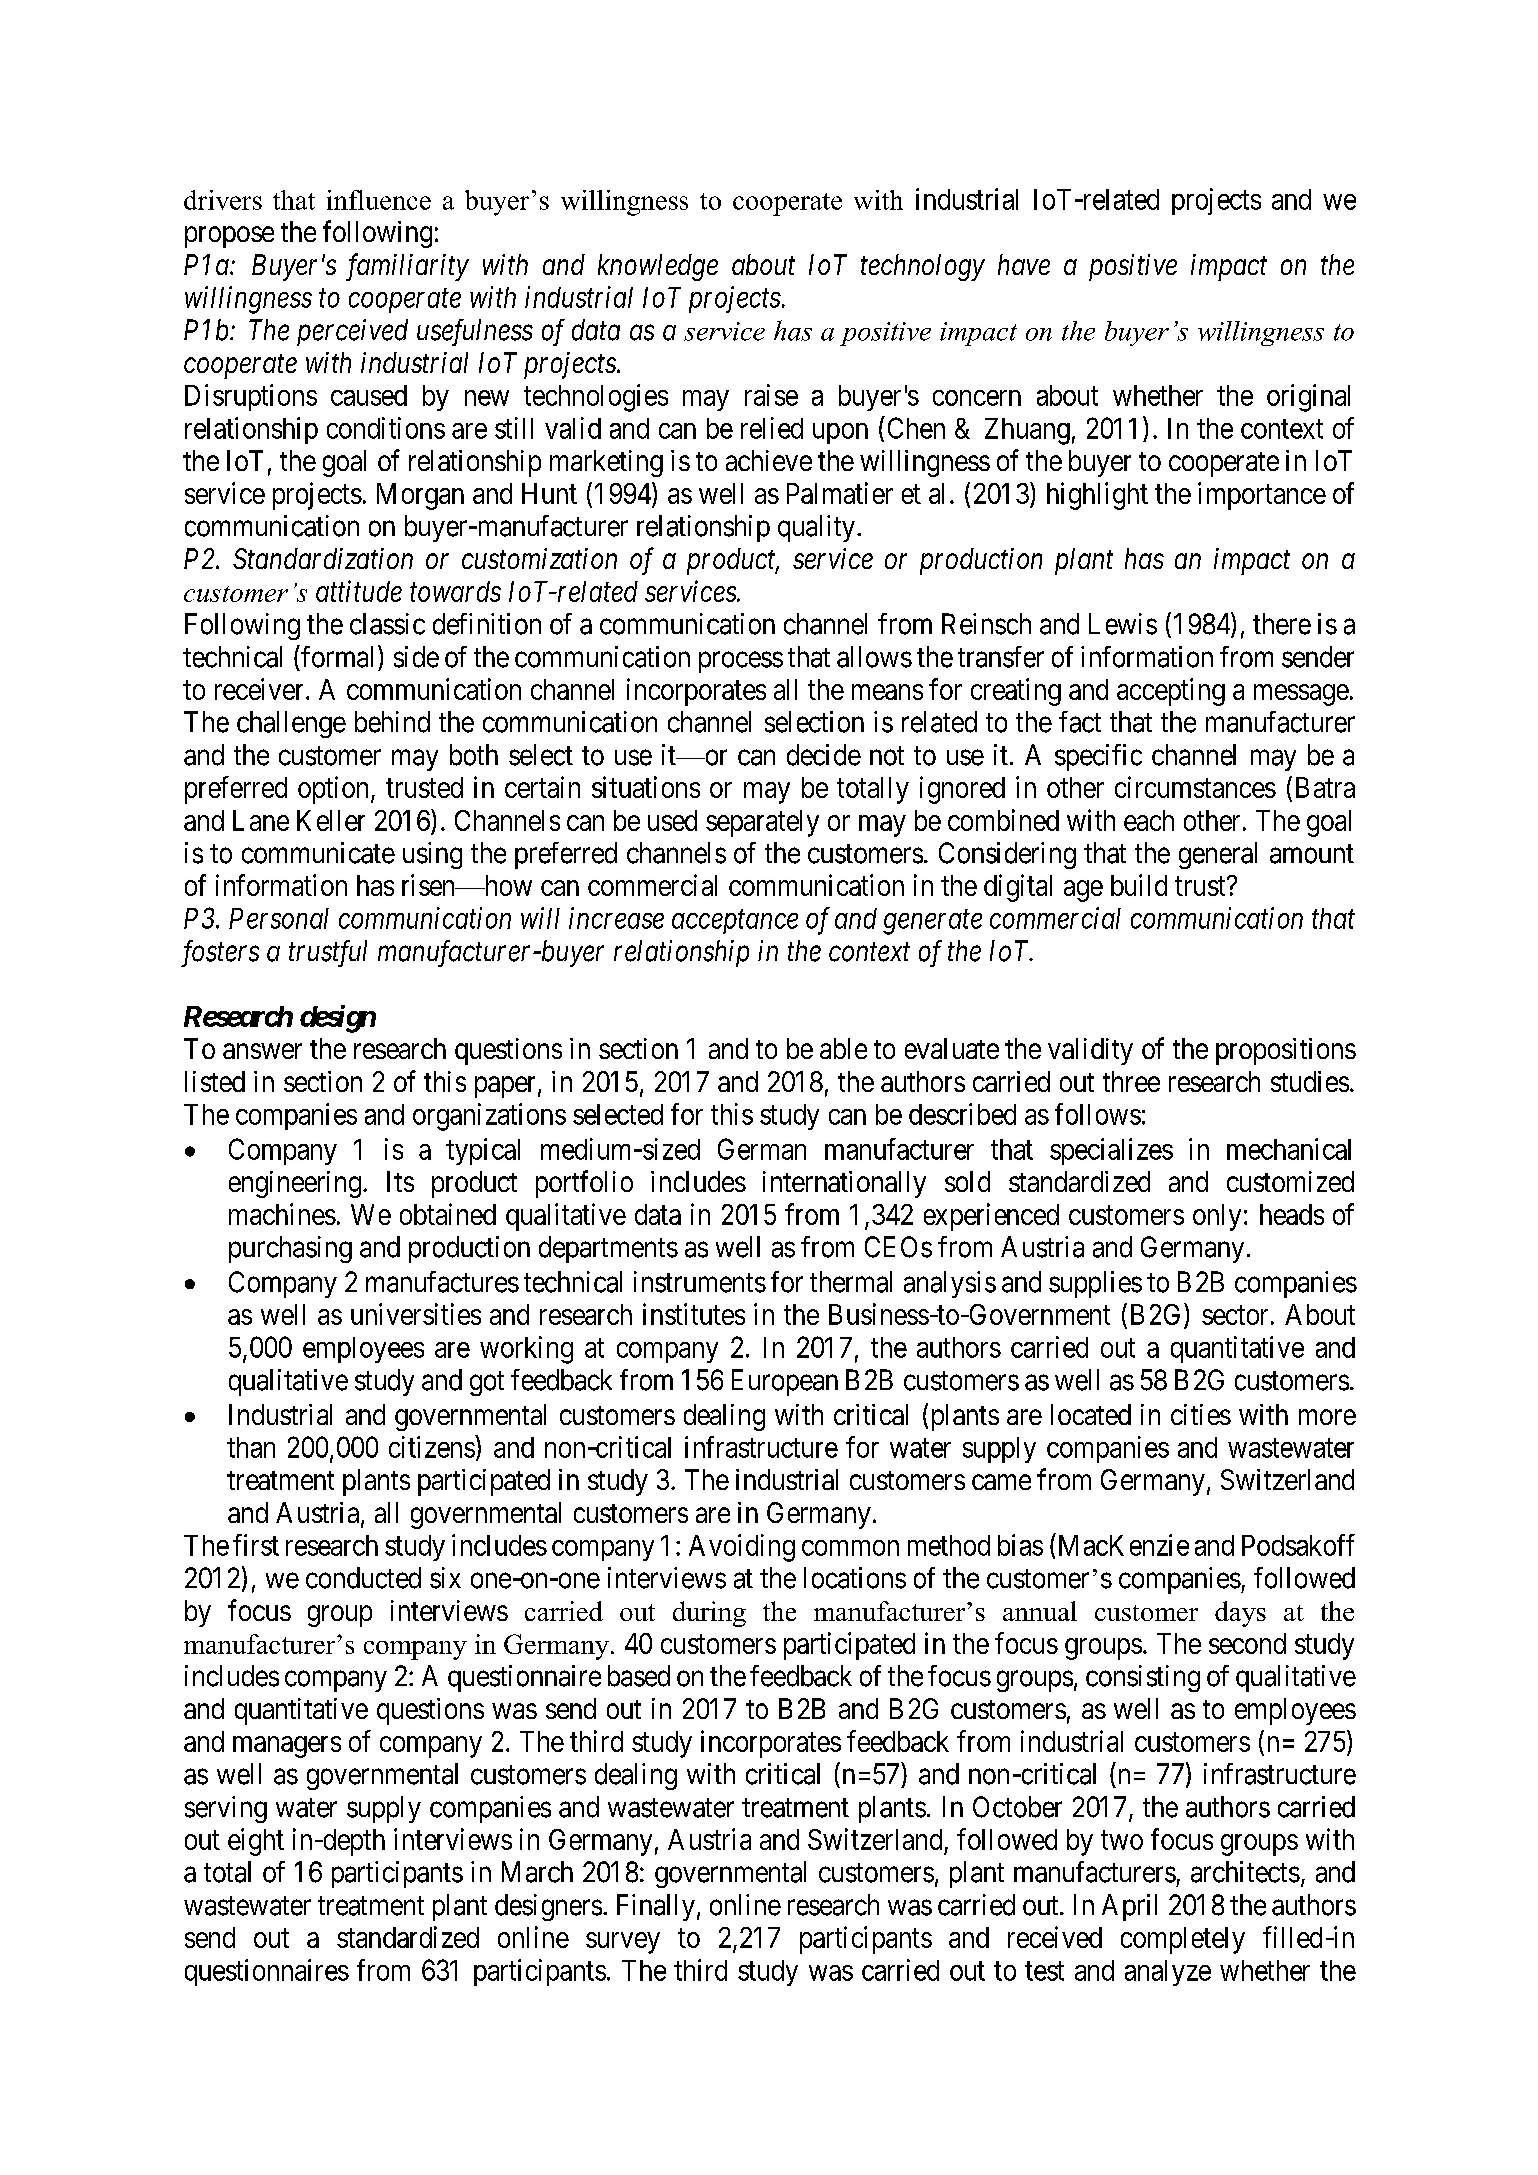  What do you see at coordinates (1131, 1081) in the image?
I see `three` at bounding box center [1131, 1081].
